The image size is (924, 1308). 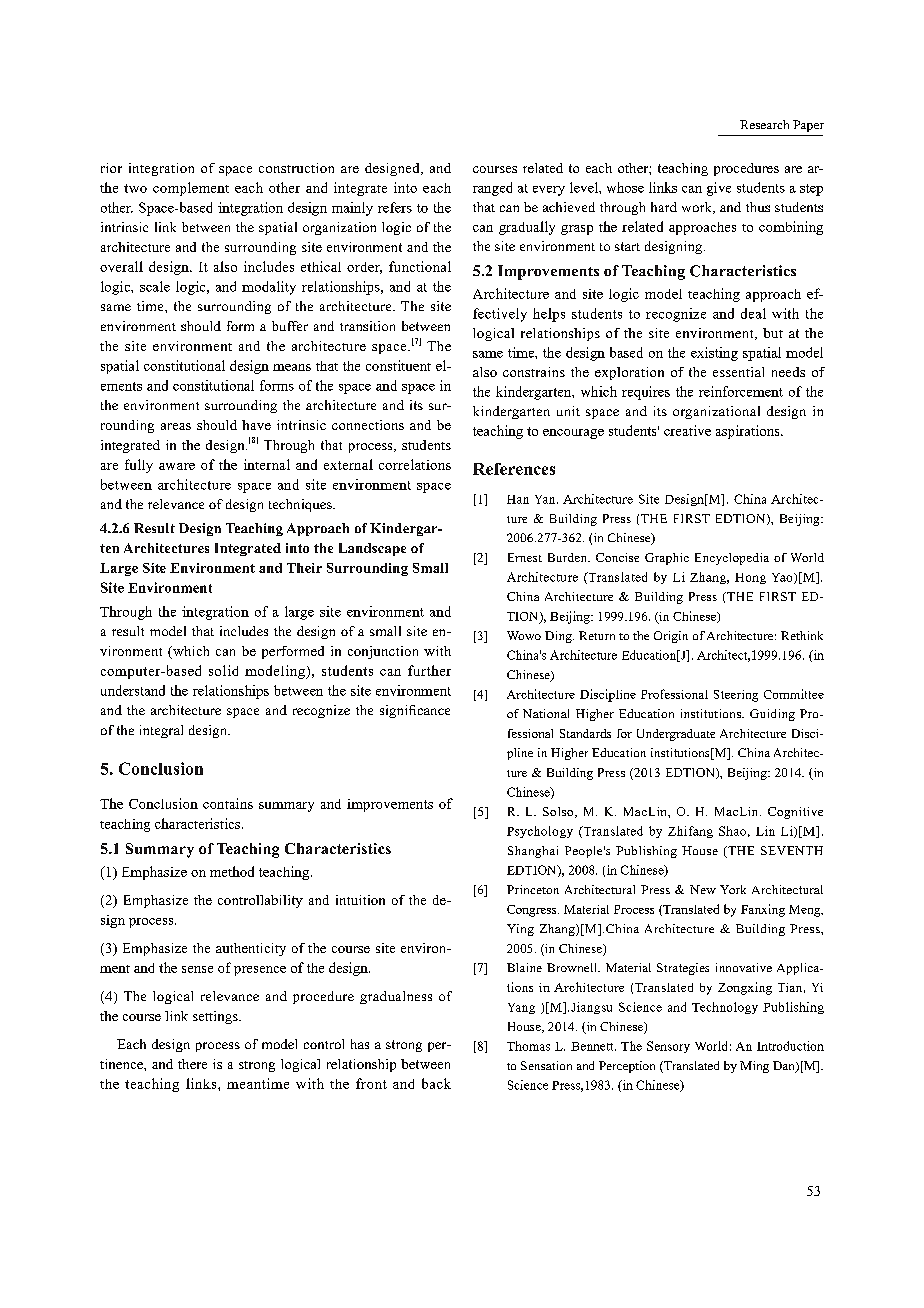 I want to click on two, so click(x=135, y=188).
